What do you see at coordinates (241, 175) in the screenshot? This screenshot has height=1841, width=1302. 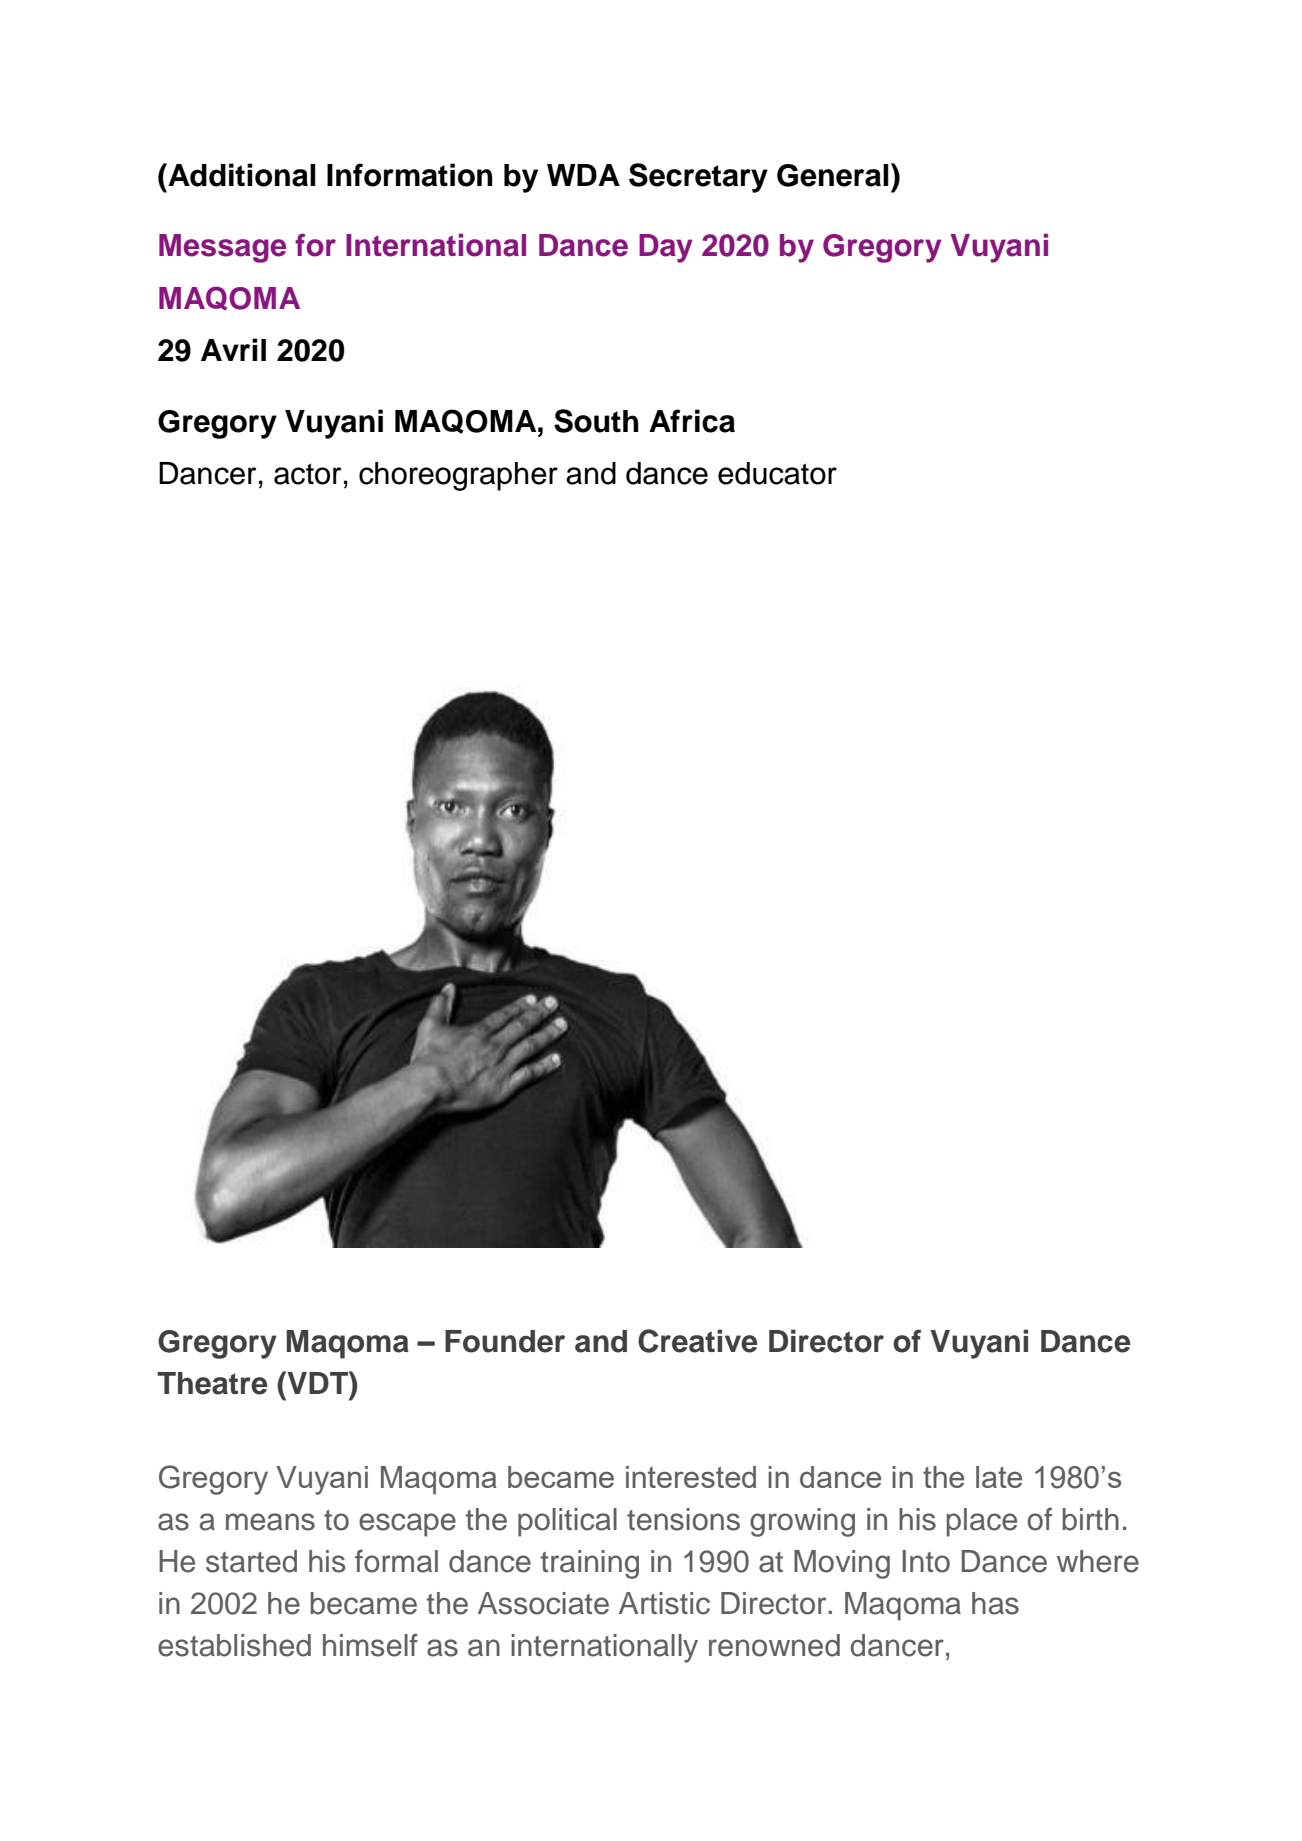 I see `Additional` at bounding box center [241, 175].
